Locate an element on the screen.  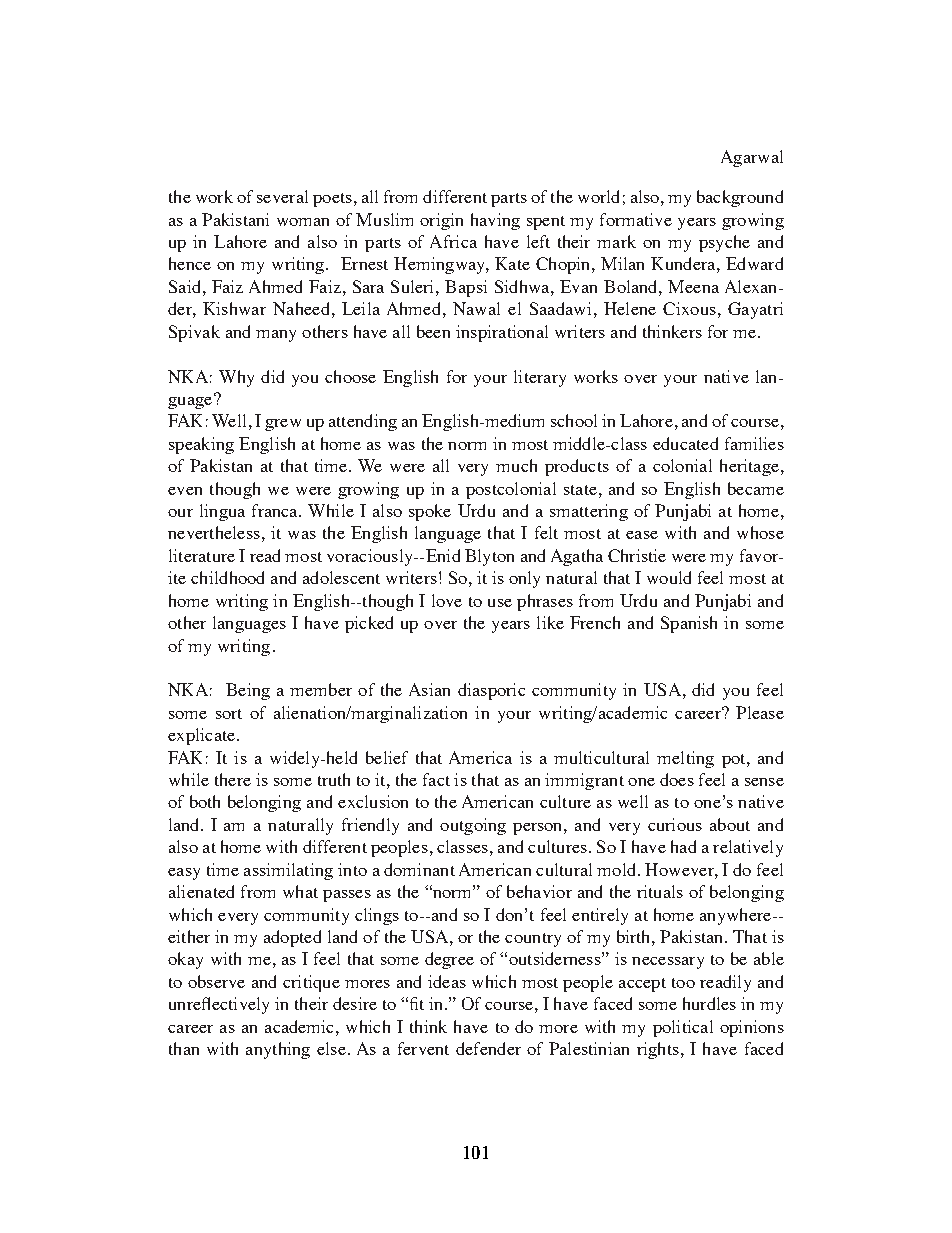
fact is located at coordinates (436, 779).
